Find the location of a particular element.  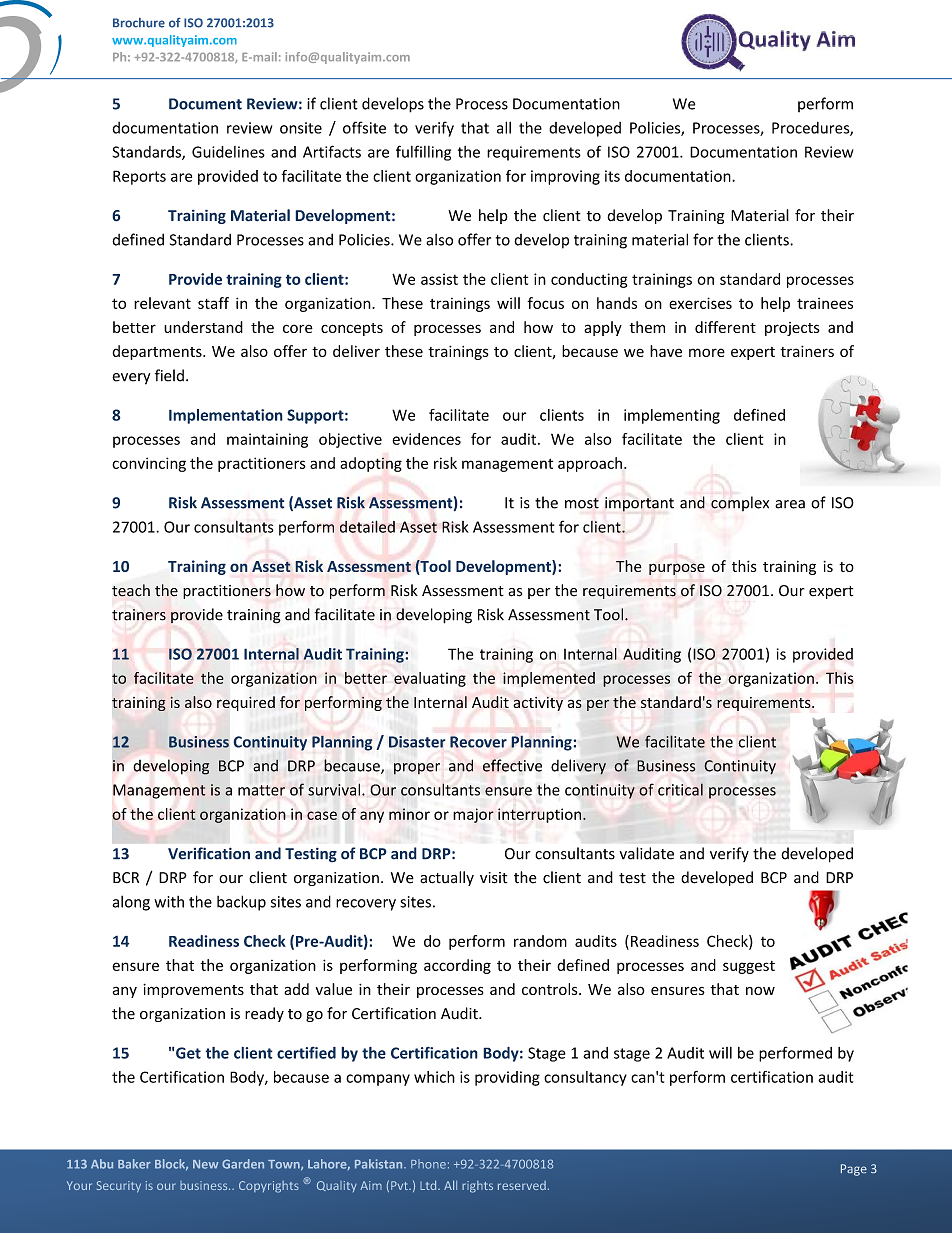

purpose is located at coordinates (677, 569).
